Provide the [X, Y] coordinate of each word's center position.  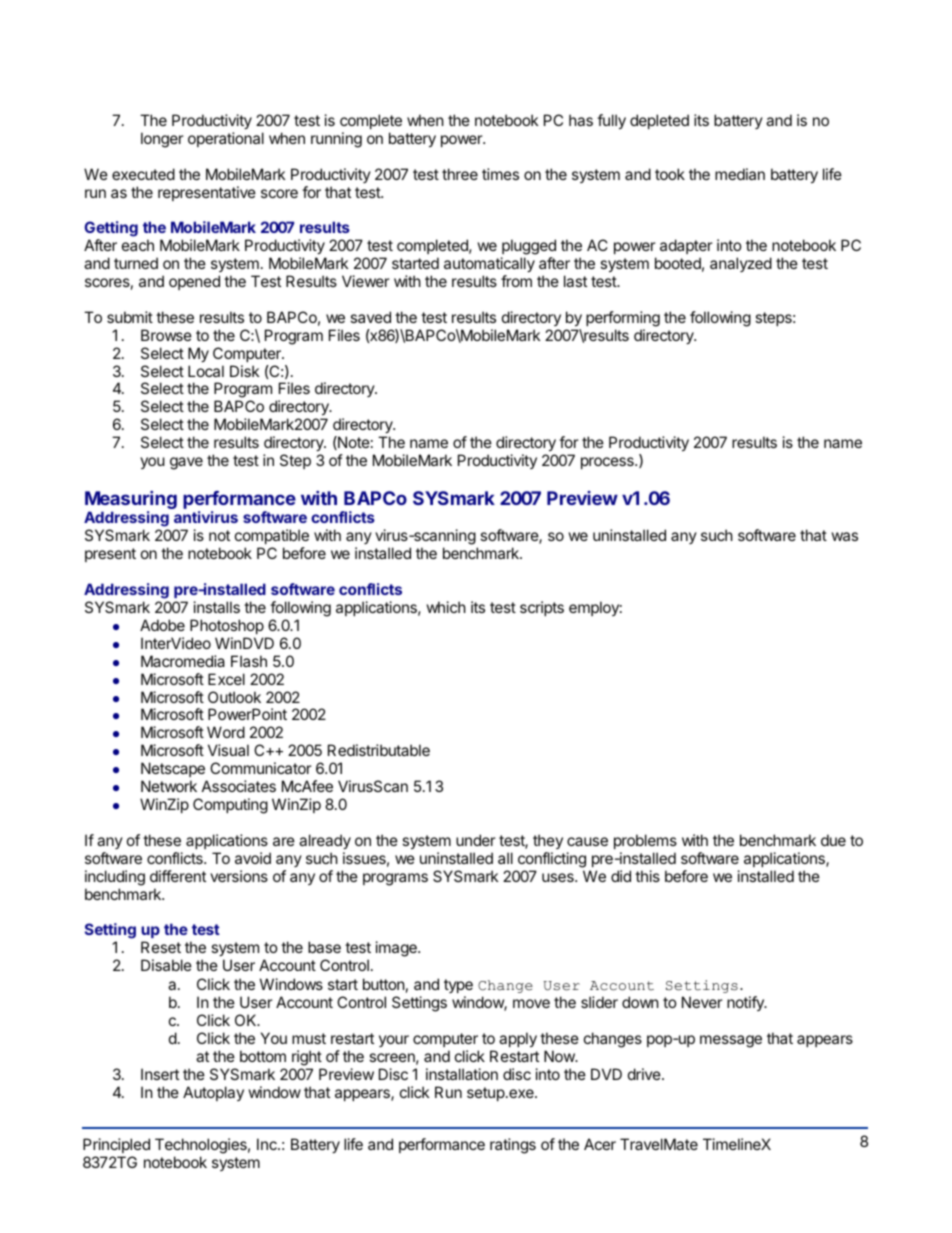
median [740, 174]
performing [623, 319]
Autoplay [213, 1093]
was [845, 536]
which [446, 607]
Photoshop [227, 626]
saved [370, 317]
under [476, 840]
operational [226, 139]
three [460, 174]
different [178, 876]
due [833, 840]
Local [206, 371]
